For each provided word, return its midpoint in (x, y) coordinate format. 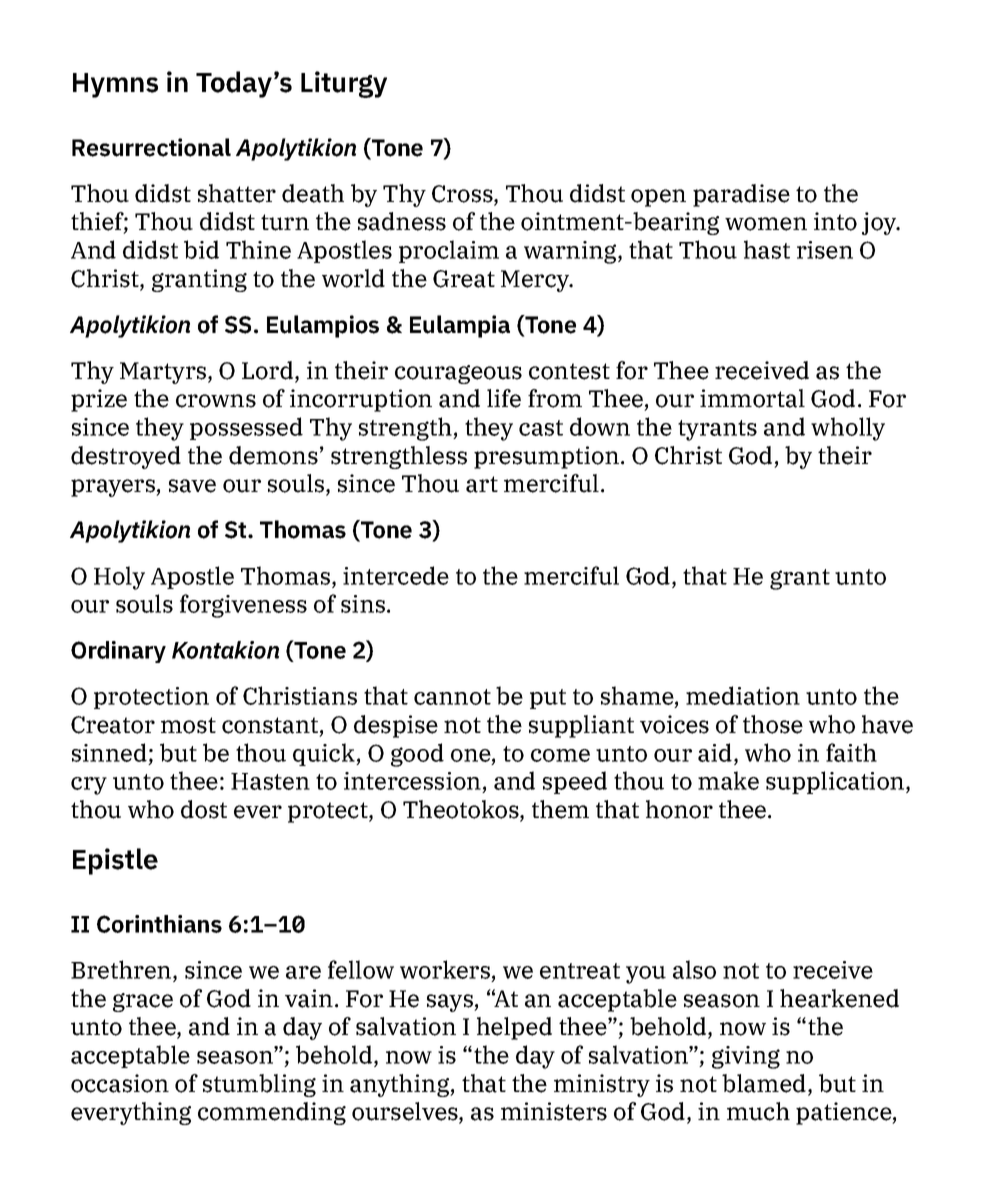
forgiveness (243, 606)
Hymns (115, 85)
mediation (743, 695)
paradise (741, 195)
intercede (396, 575)
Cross (463, 195)
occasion (120, 1083)
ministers (554, 1111)
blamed (765, 1084)
